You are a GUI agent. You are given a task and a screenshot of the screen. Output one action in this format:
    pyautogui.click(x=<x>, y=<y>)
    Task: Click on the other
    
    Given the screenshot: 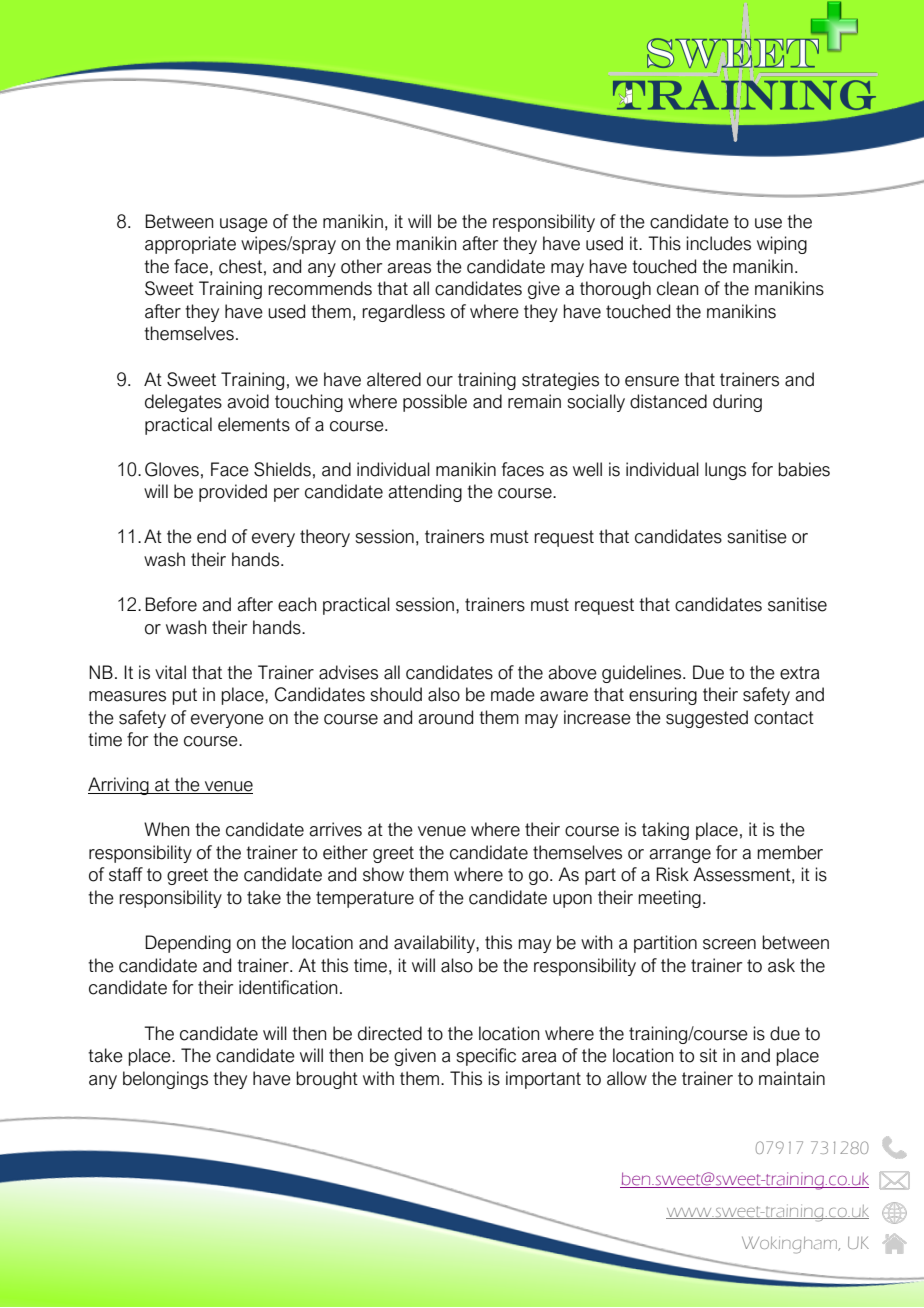 What is the action you would take?
    pyautogui.click(x=361, y=266)
